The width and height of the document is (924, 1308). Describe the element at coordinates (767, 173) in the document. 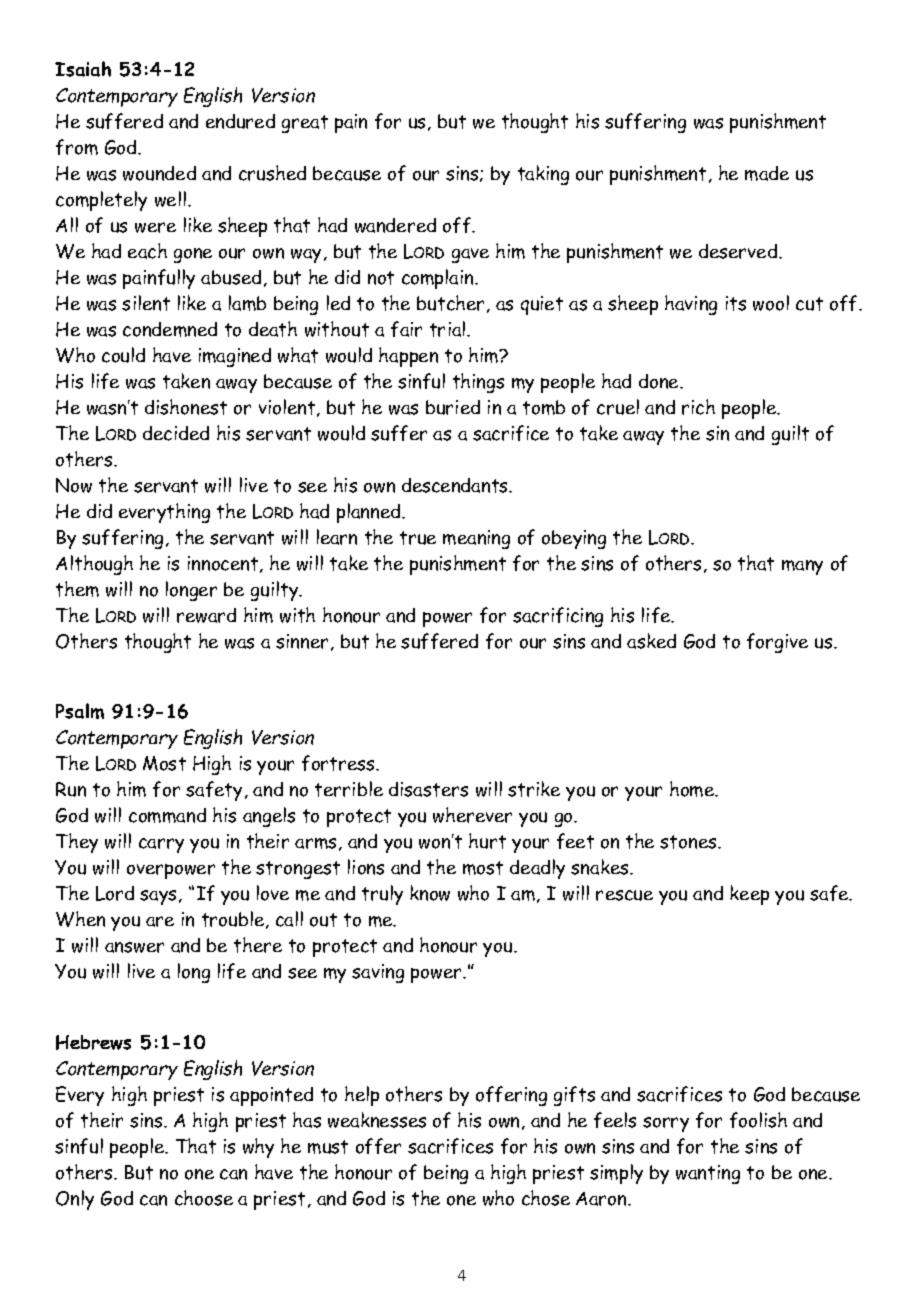

I see `made` at that location.
